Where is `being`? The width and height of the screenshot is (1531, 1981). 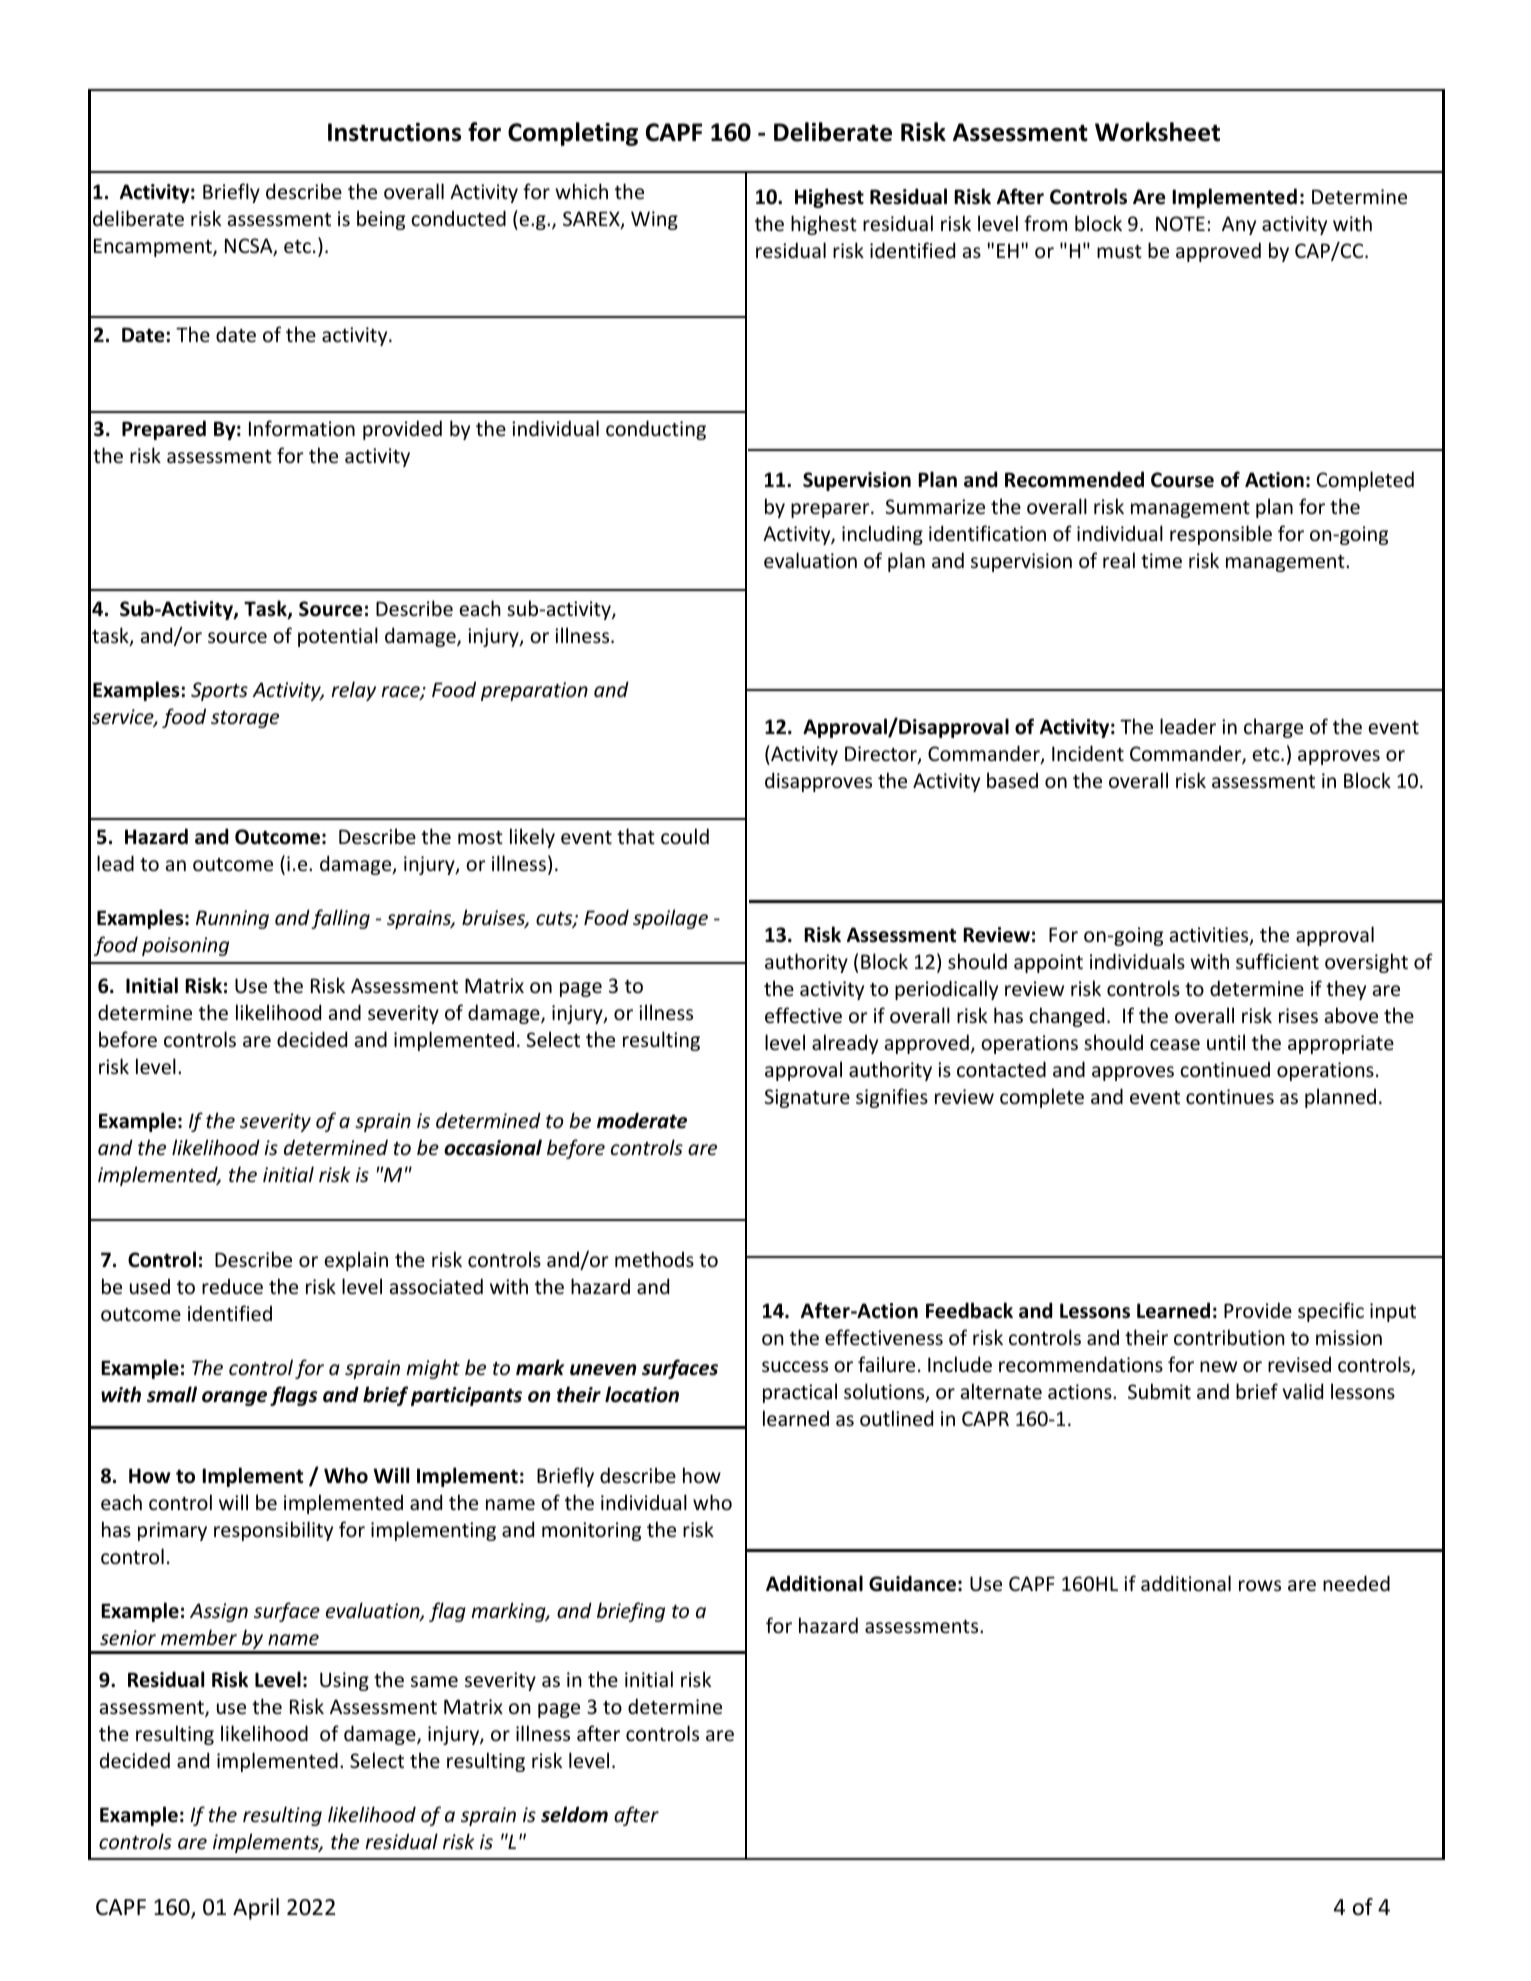
being is located at coordinates (381, 220).
